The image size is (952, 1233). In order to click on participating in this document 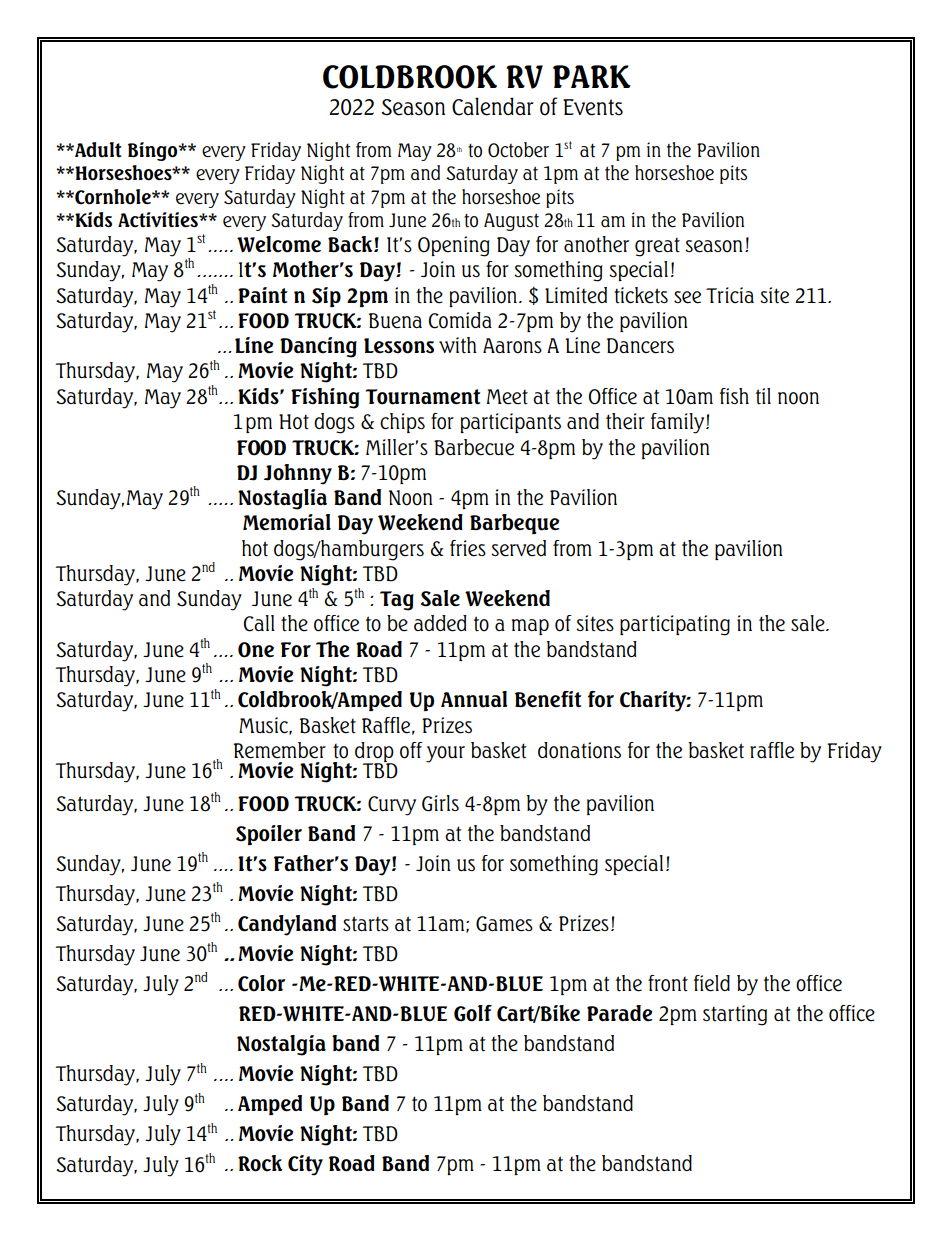, I will do `click(675, 625)`.
